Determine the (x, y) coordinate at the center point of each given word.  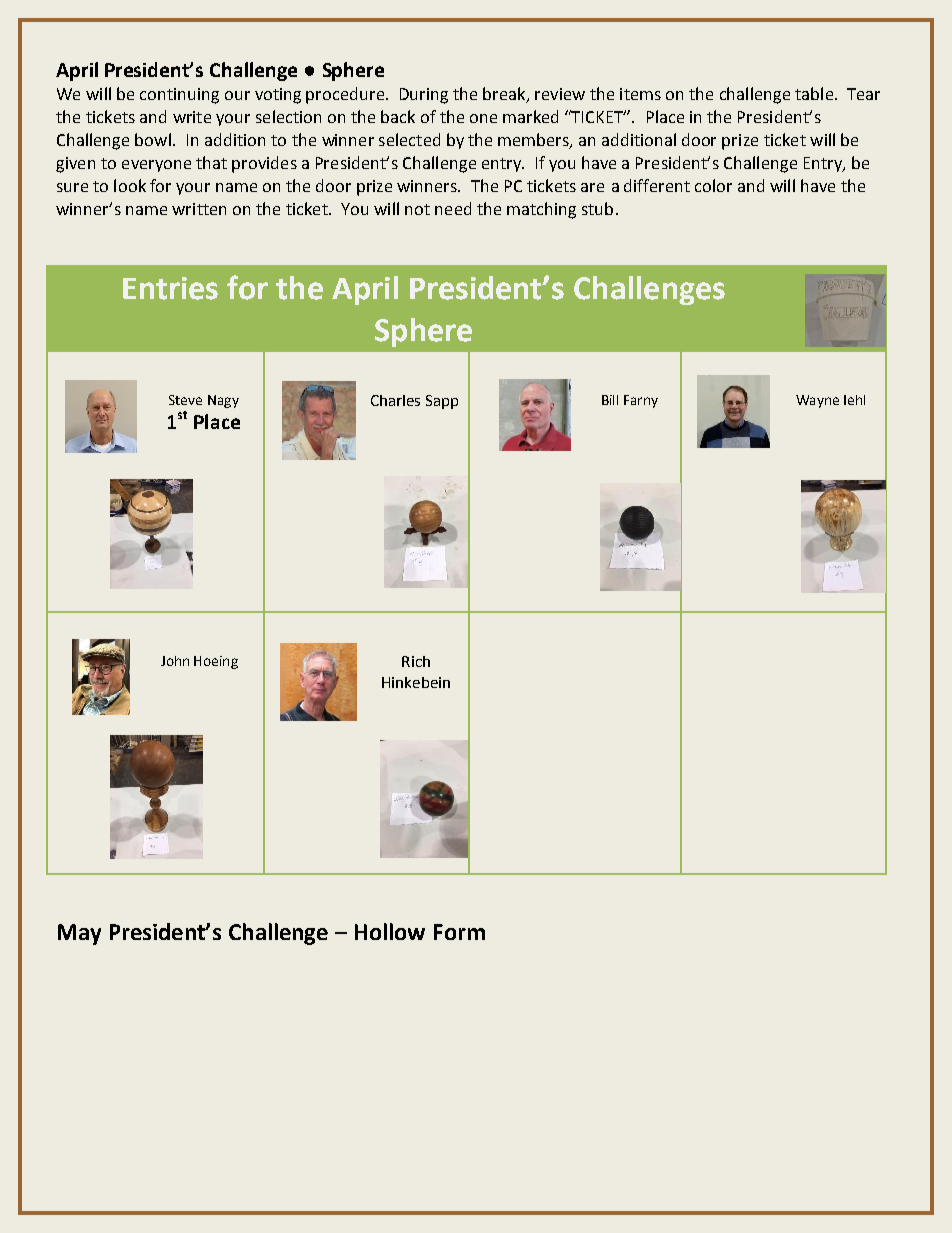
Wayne (817, 401)
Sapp (442, 402)
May (79, 934)
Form (459, 932)
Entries (170, 288)
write (192, 117)
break (505, 95)
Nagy (223, 401)
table (814, 93)
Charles (395, 400)
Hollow (390, 931)
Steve (185, 400)
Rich (416, 661)
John (175, 661)
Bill (610, 400)
